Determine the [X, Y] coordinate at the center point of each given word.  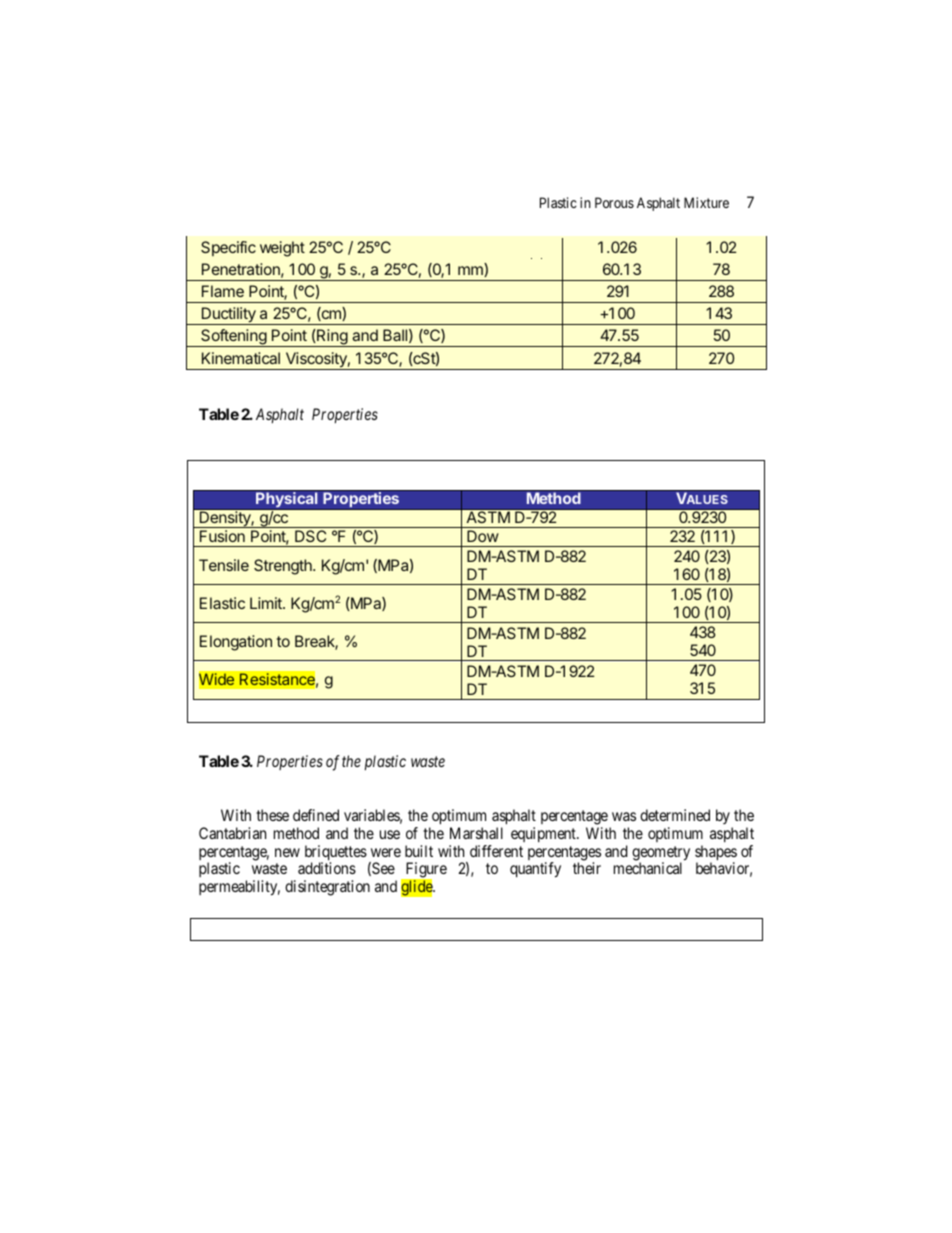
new [287, 852]
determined [675, 815]
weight [282, 249]
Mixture [706, 202]
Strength [284, 567]
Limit [267, 603]
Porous [614, 202]
